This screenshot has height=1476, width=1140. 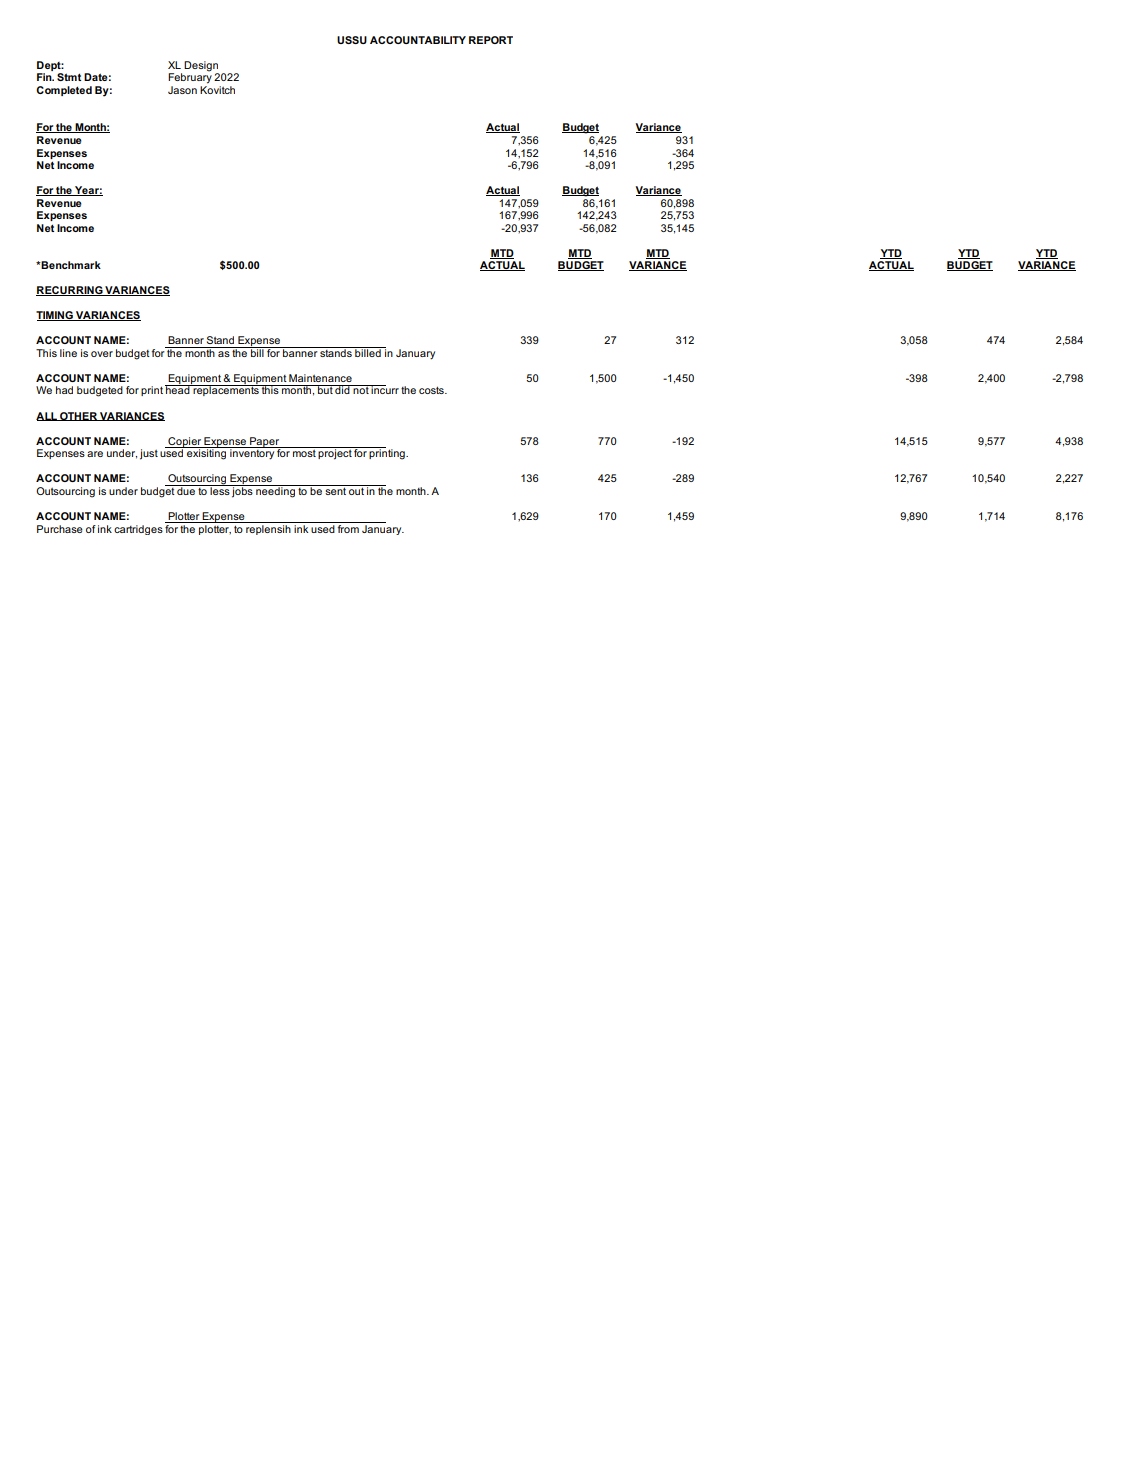 I want to click on RECURRING, so click(x=70, y=291).
